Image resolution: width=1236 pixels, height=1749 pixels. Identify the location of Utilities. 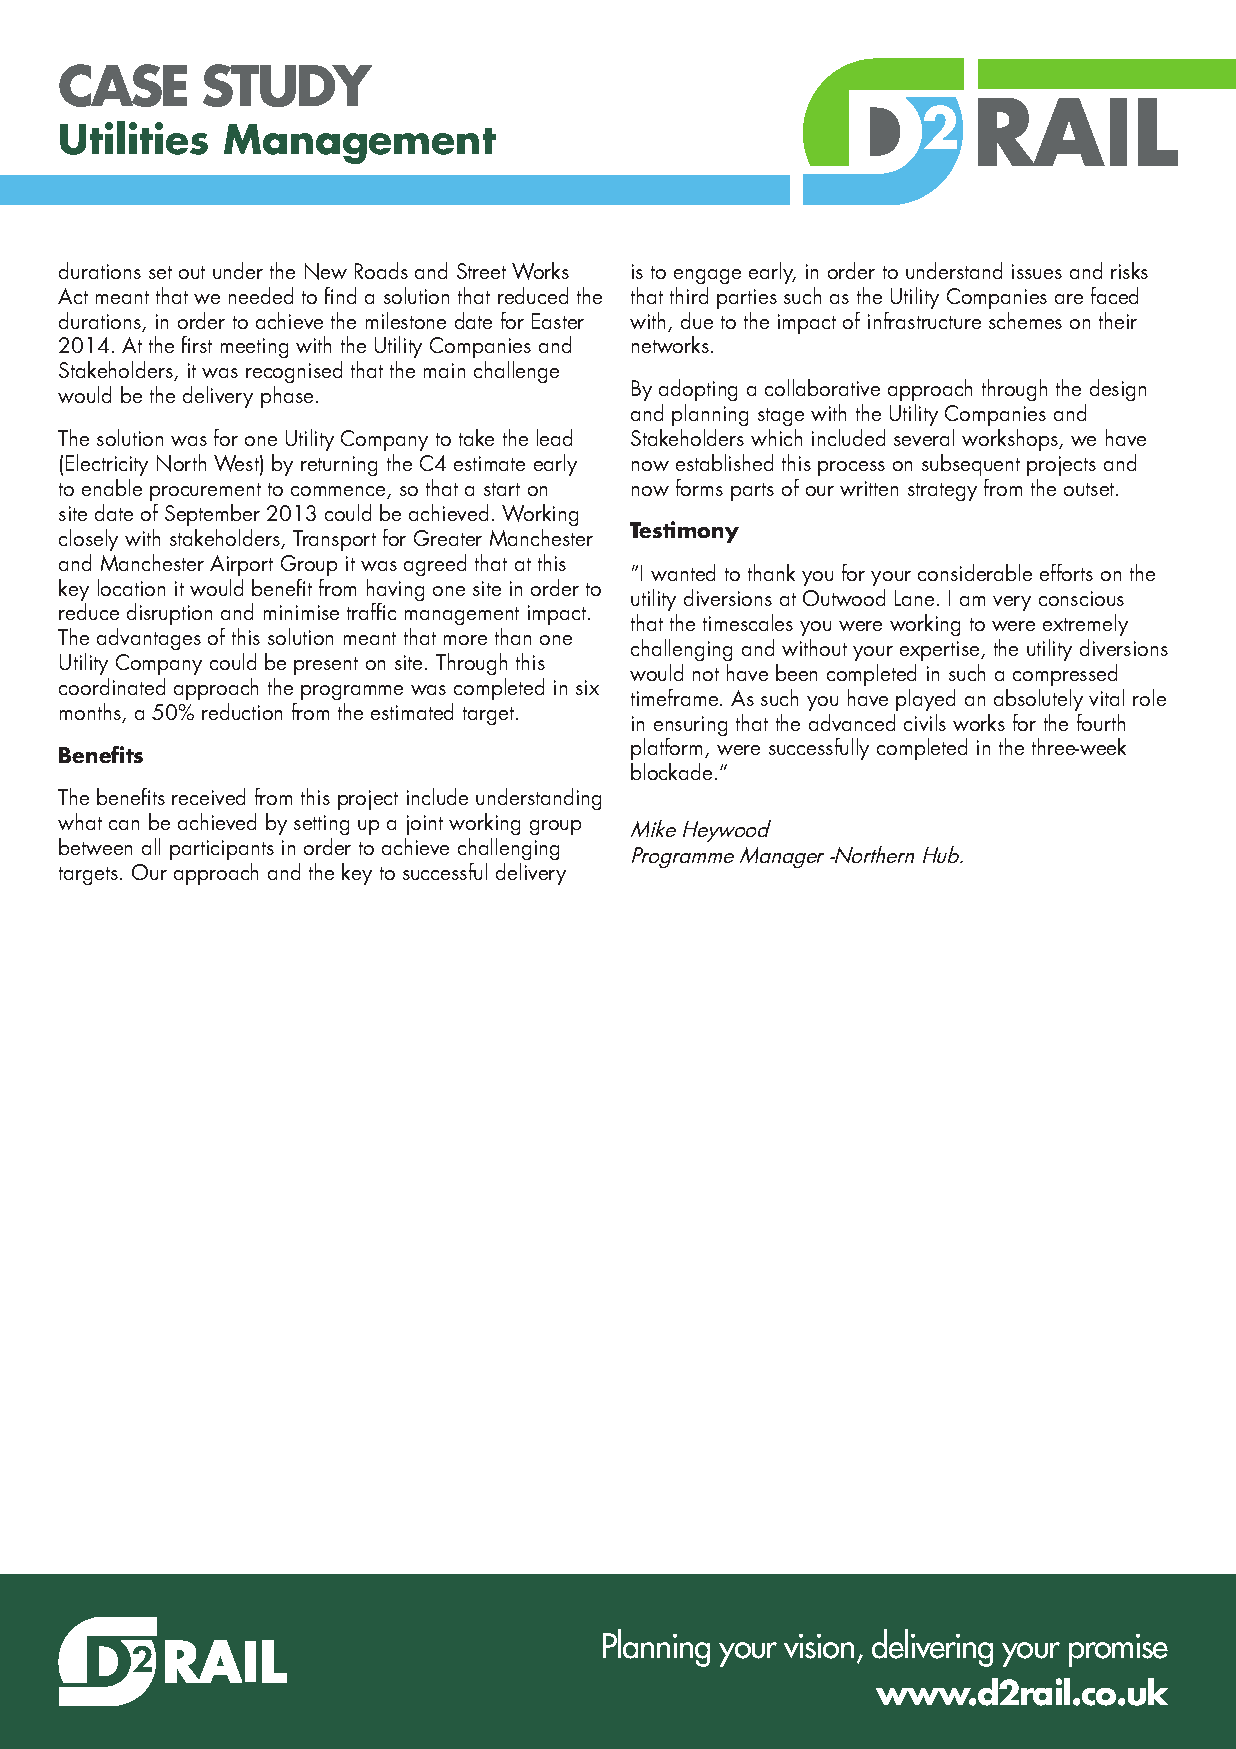
(134, 138).
